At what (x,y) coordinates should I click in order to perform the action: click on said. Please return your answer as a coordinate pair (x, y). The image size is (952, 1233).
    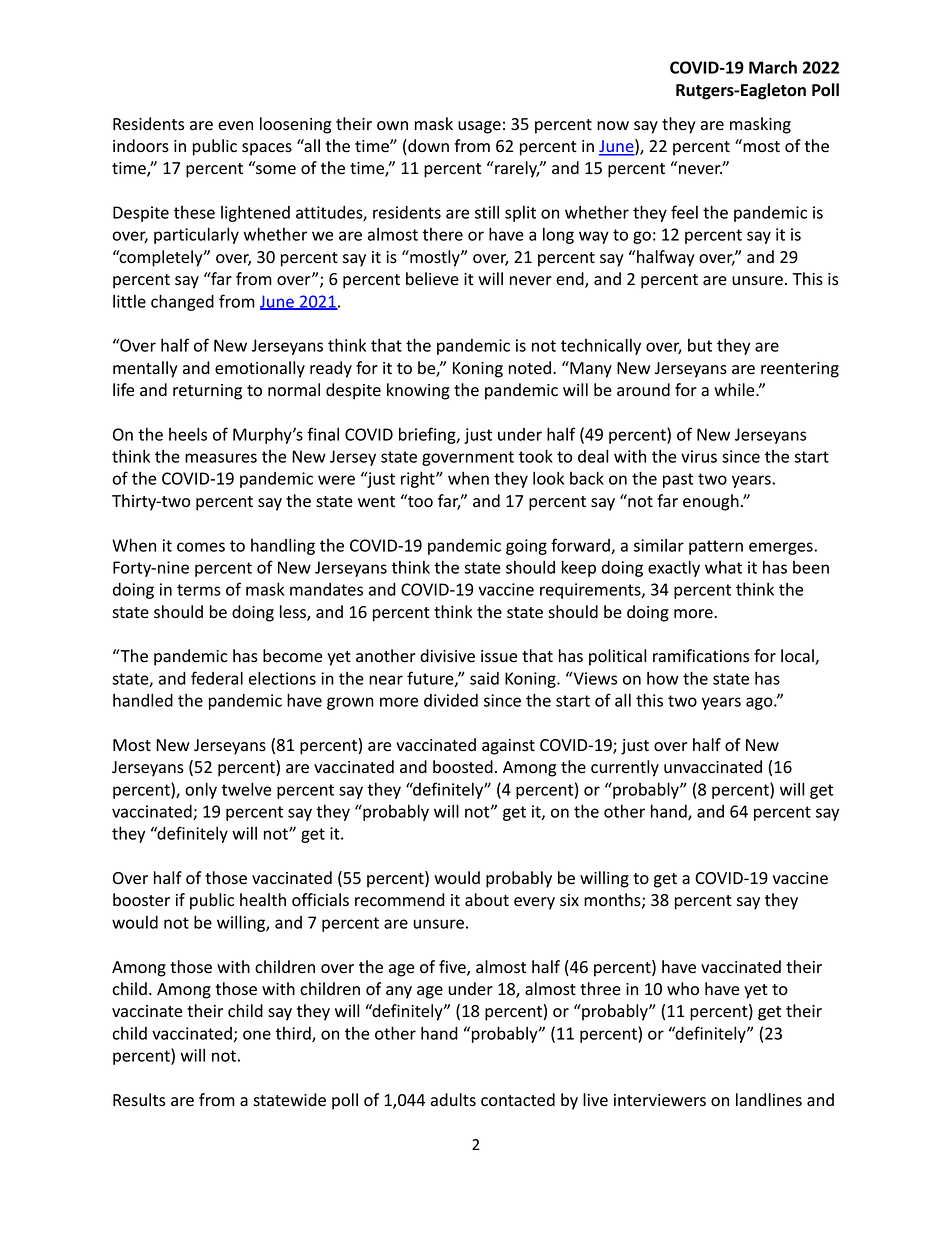
    Looking at the image, I should click on (484, 678).
